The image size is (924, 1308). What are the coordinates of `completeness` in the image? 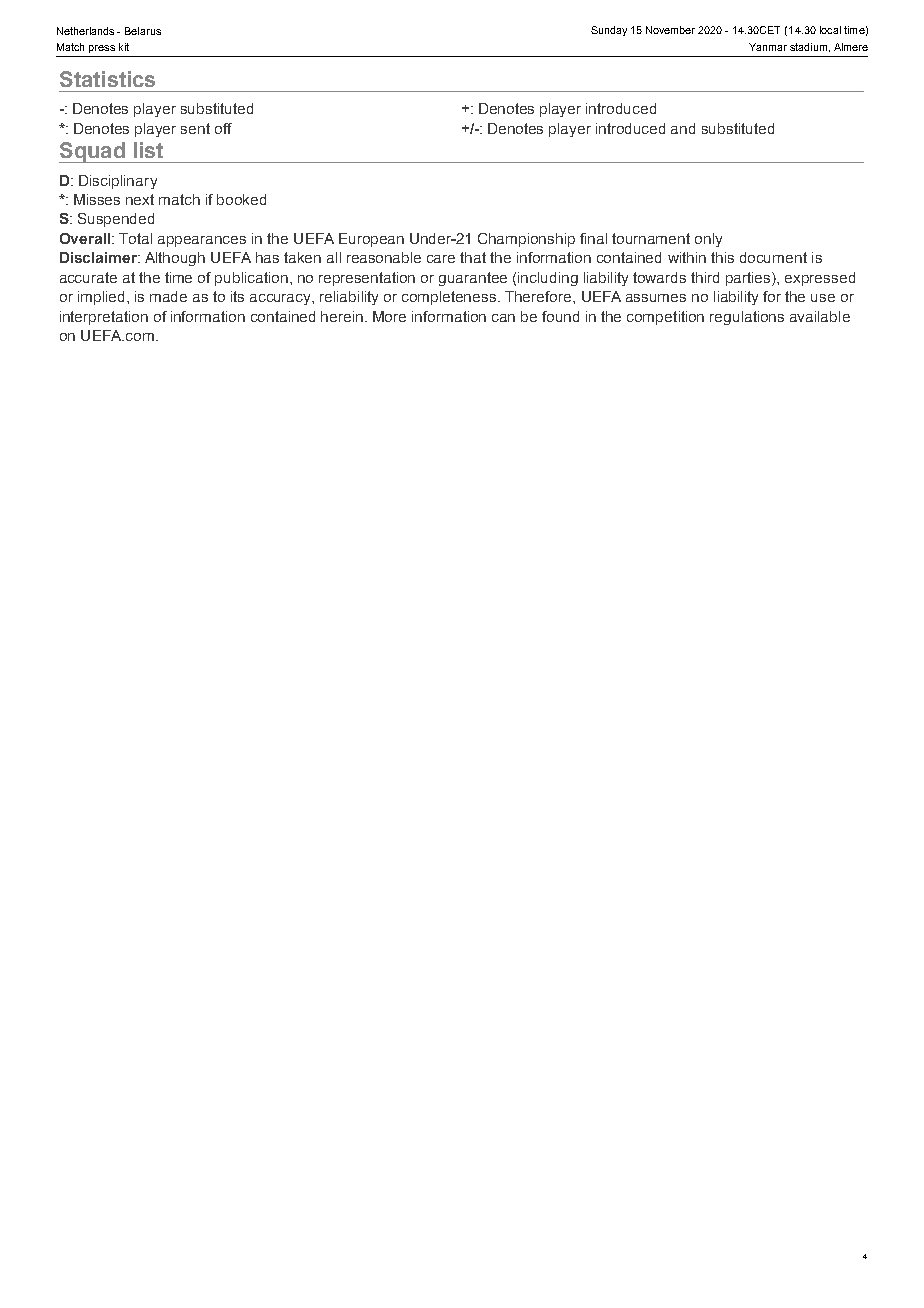 It's located at (450, 298).
